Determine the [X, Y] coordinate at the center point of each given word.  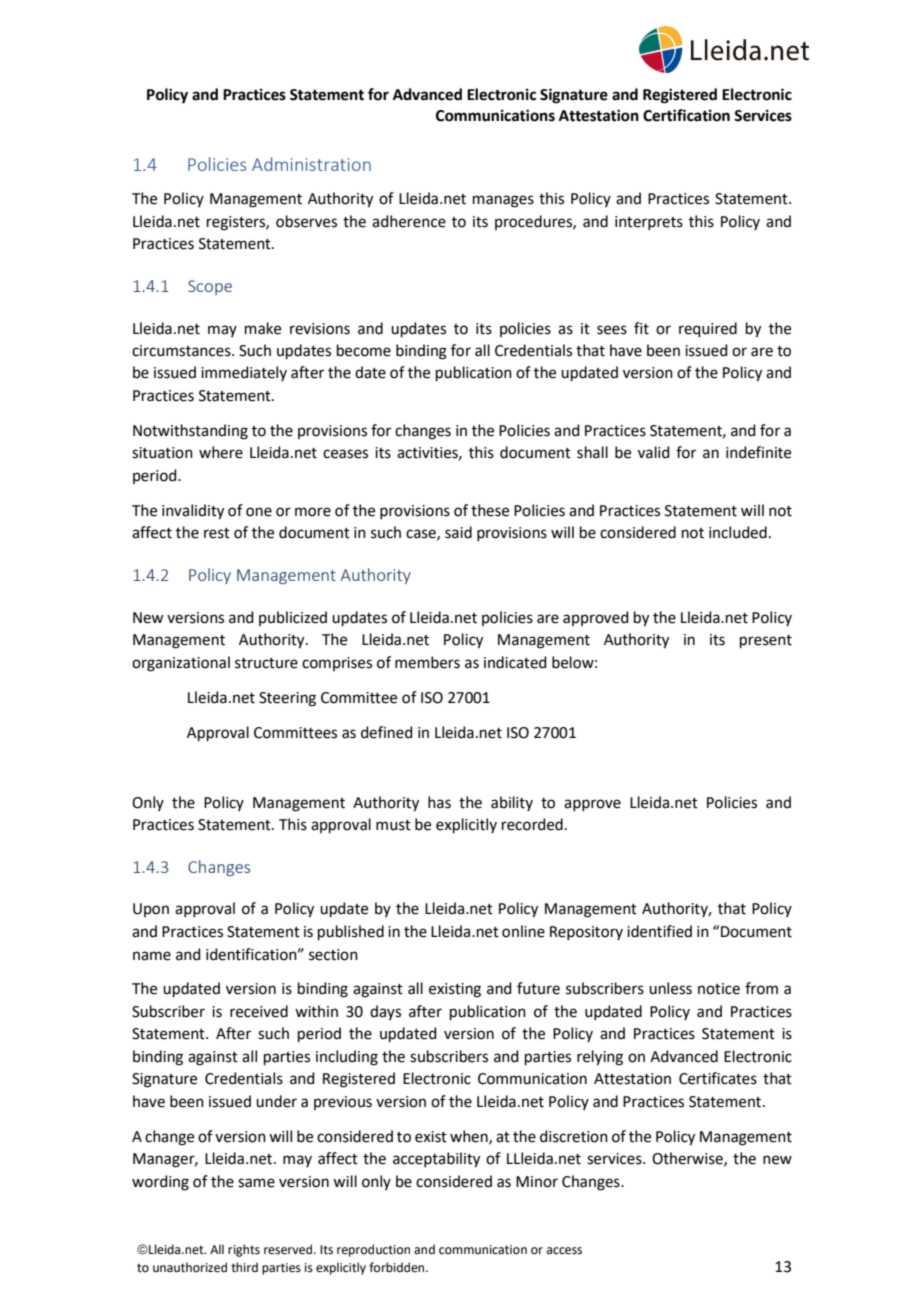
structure [266, 663]
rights [244, 1250]
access [564, 1251]
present [766, 641]
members [427, 662]
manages [503, 201]
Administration [311, 164]
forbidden [398, 1267]
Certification [686, 115]
